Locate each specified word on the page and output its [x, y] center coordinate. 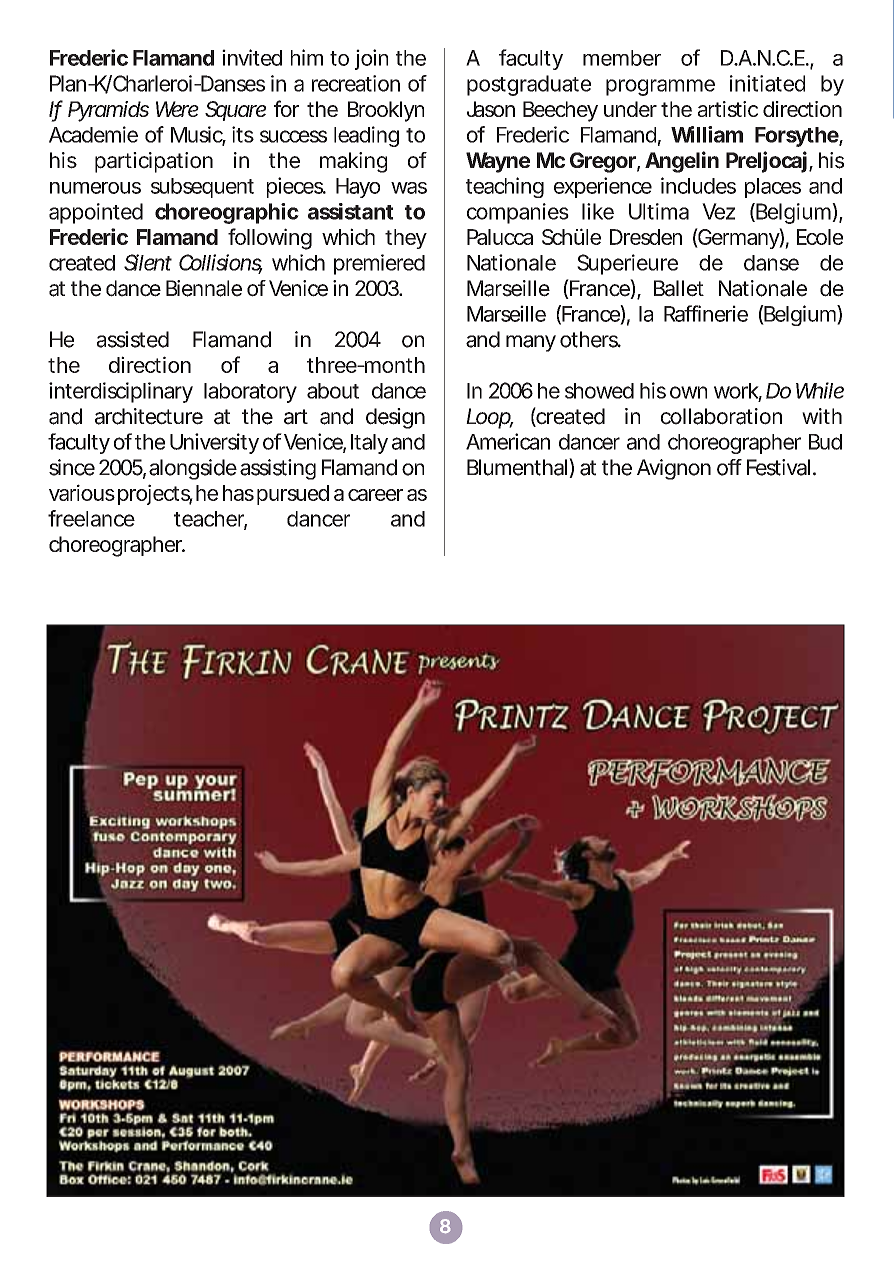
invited [252, 57]
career [375, 495]
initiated [767, 83]
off [729, 467]
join [371, 59]
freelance [91, 518]
